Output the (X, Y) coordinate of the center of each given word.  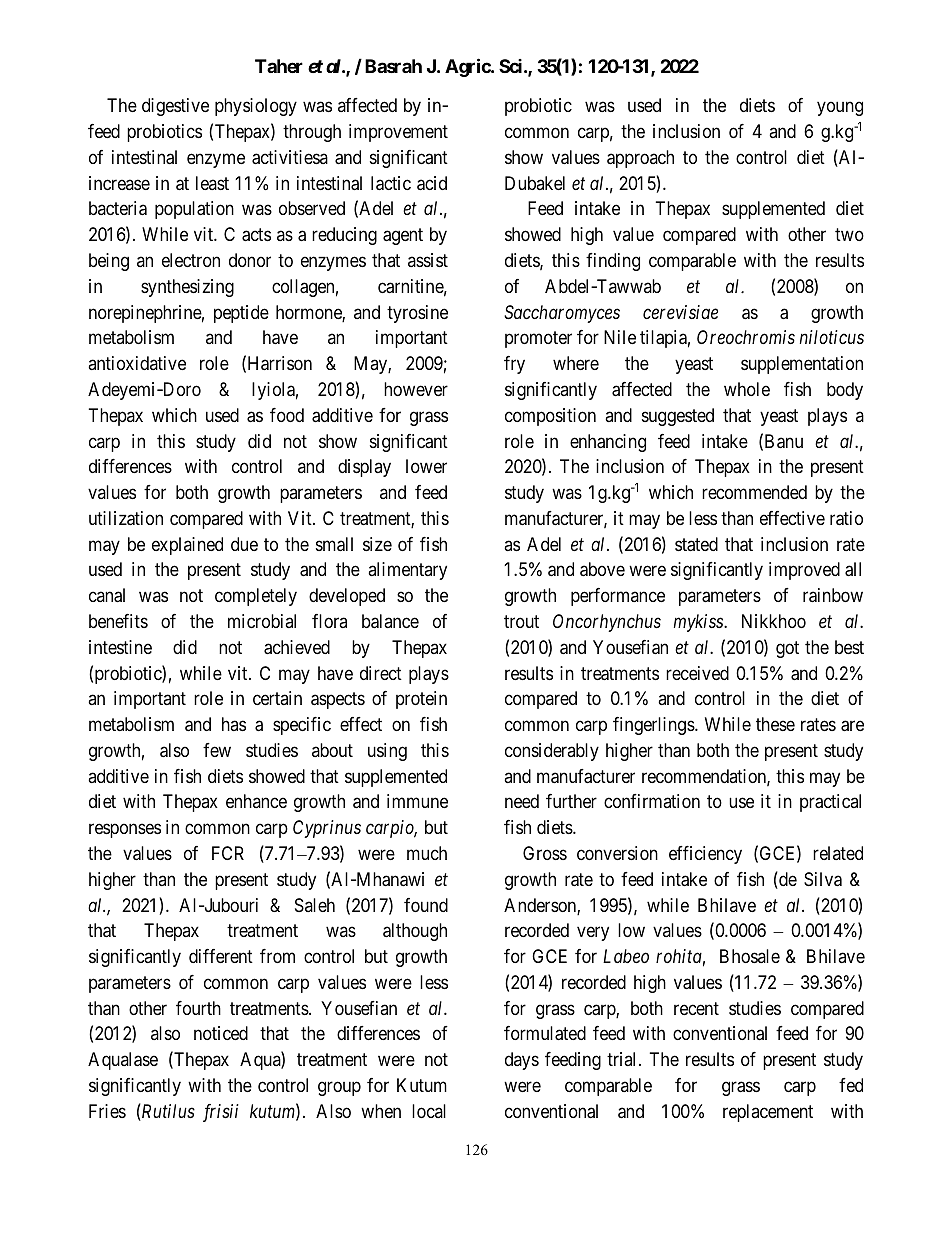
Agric (468, 67)
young (840, 109)
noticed (221, 1033)
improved (804, 571)
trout (521, 621)
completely (256, 597)
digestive (175, 107)
